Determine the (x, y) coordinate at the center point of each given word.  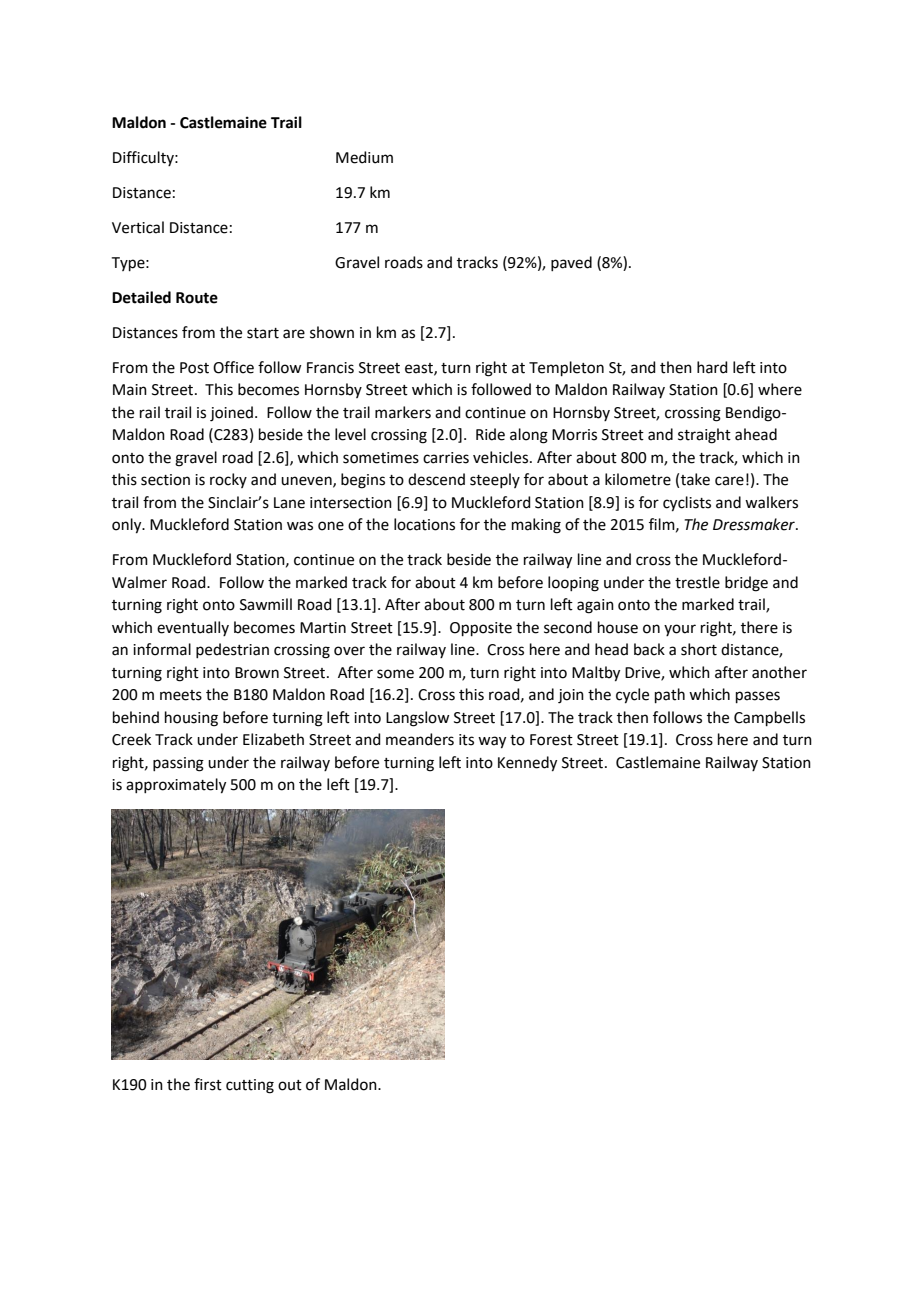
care (729, 481)
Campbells (769, 718)
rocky (228, 480)
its (466, 740)
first (208, 1084)
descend (436, 479)
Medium (364, 157)
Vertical (138, 227)
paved (571, 263)
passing (178, 764)
